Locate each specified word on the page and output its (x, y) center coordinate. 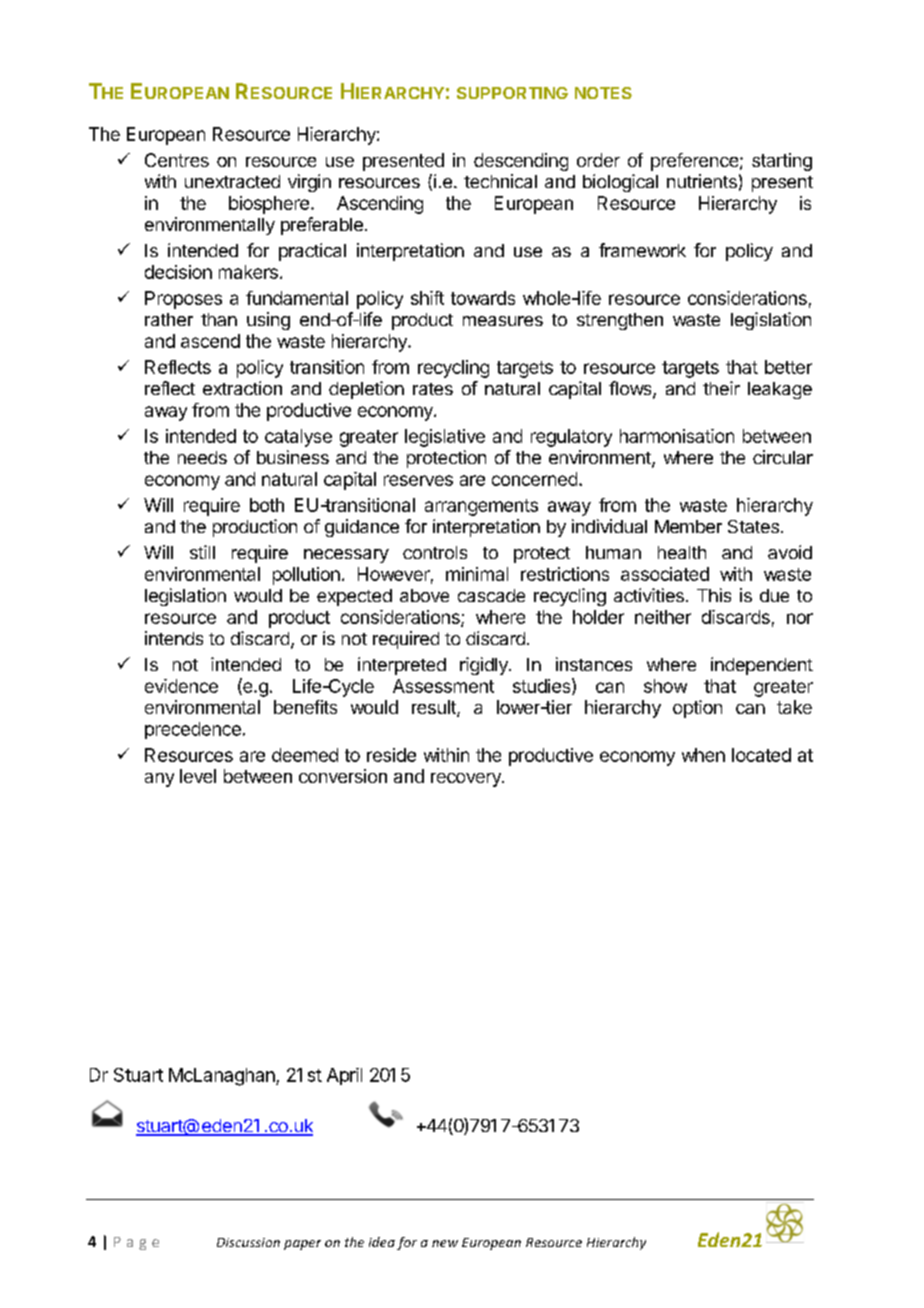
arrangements (481, 507)
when (703, 755)
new (445, 1243)
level (198, 776)
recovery (467, 780)
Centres (177, 160)
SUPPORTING (512, 93)
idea (382, 1242)
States (753, 526)
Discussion (248, 1242)
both (267, 505)
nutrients (702, 181)
